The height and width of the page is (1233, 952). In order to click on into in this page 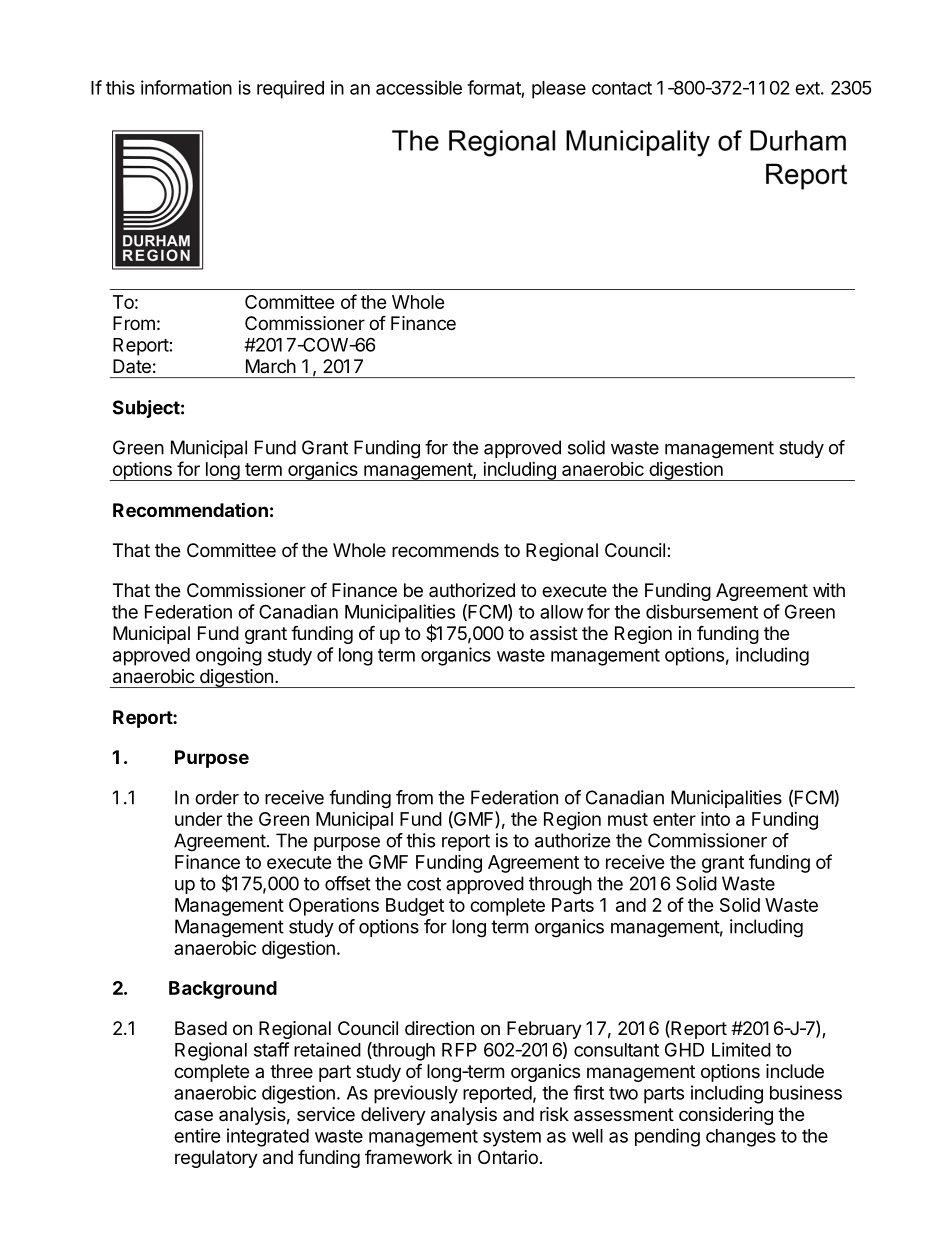, I will do `click(715, 818)`.
